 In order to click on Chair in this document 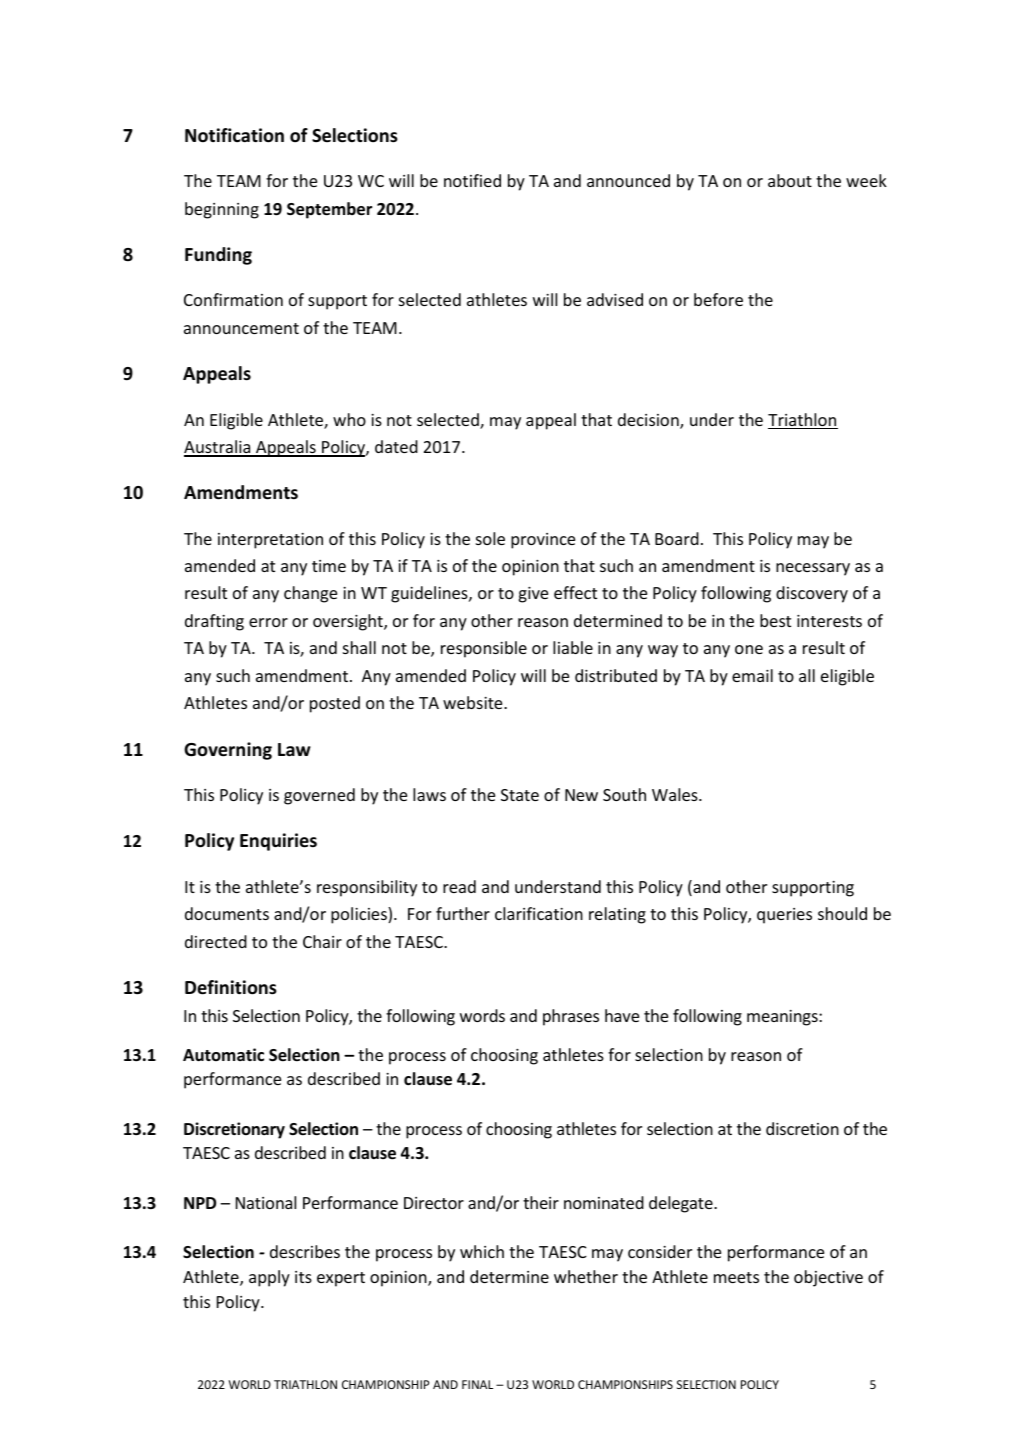, I will do `click(322, 941)`.
